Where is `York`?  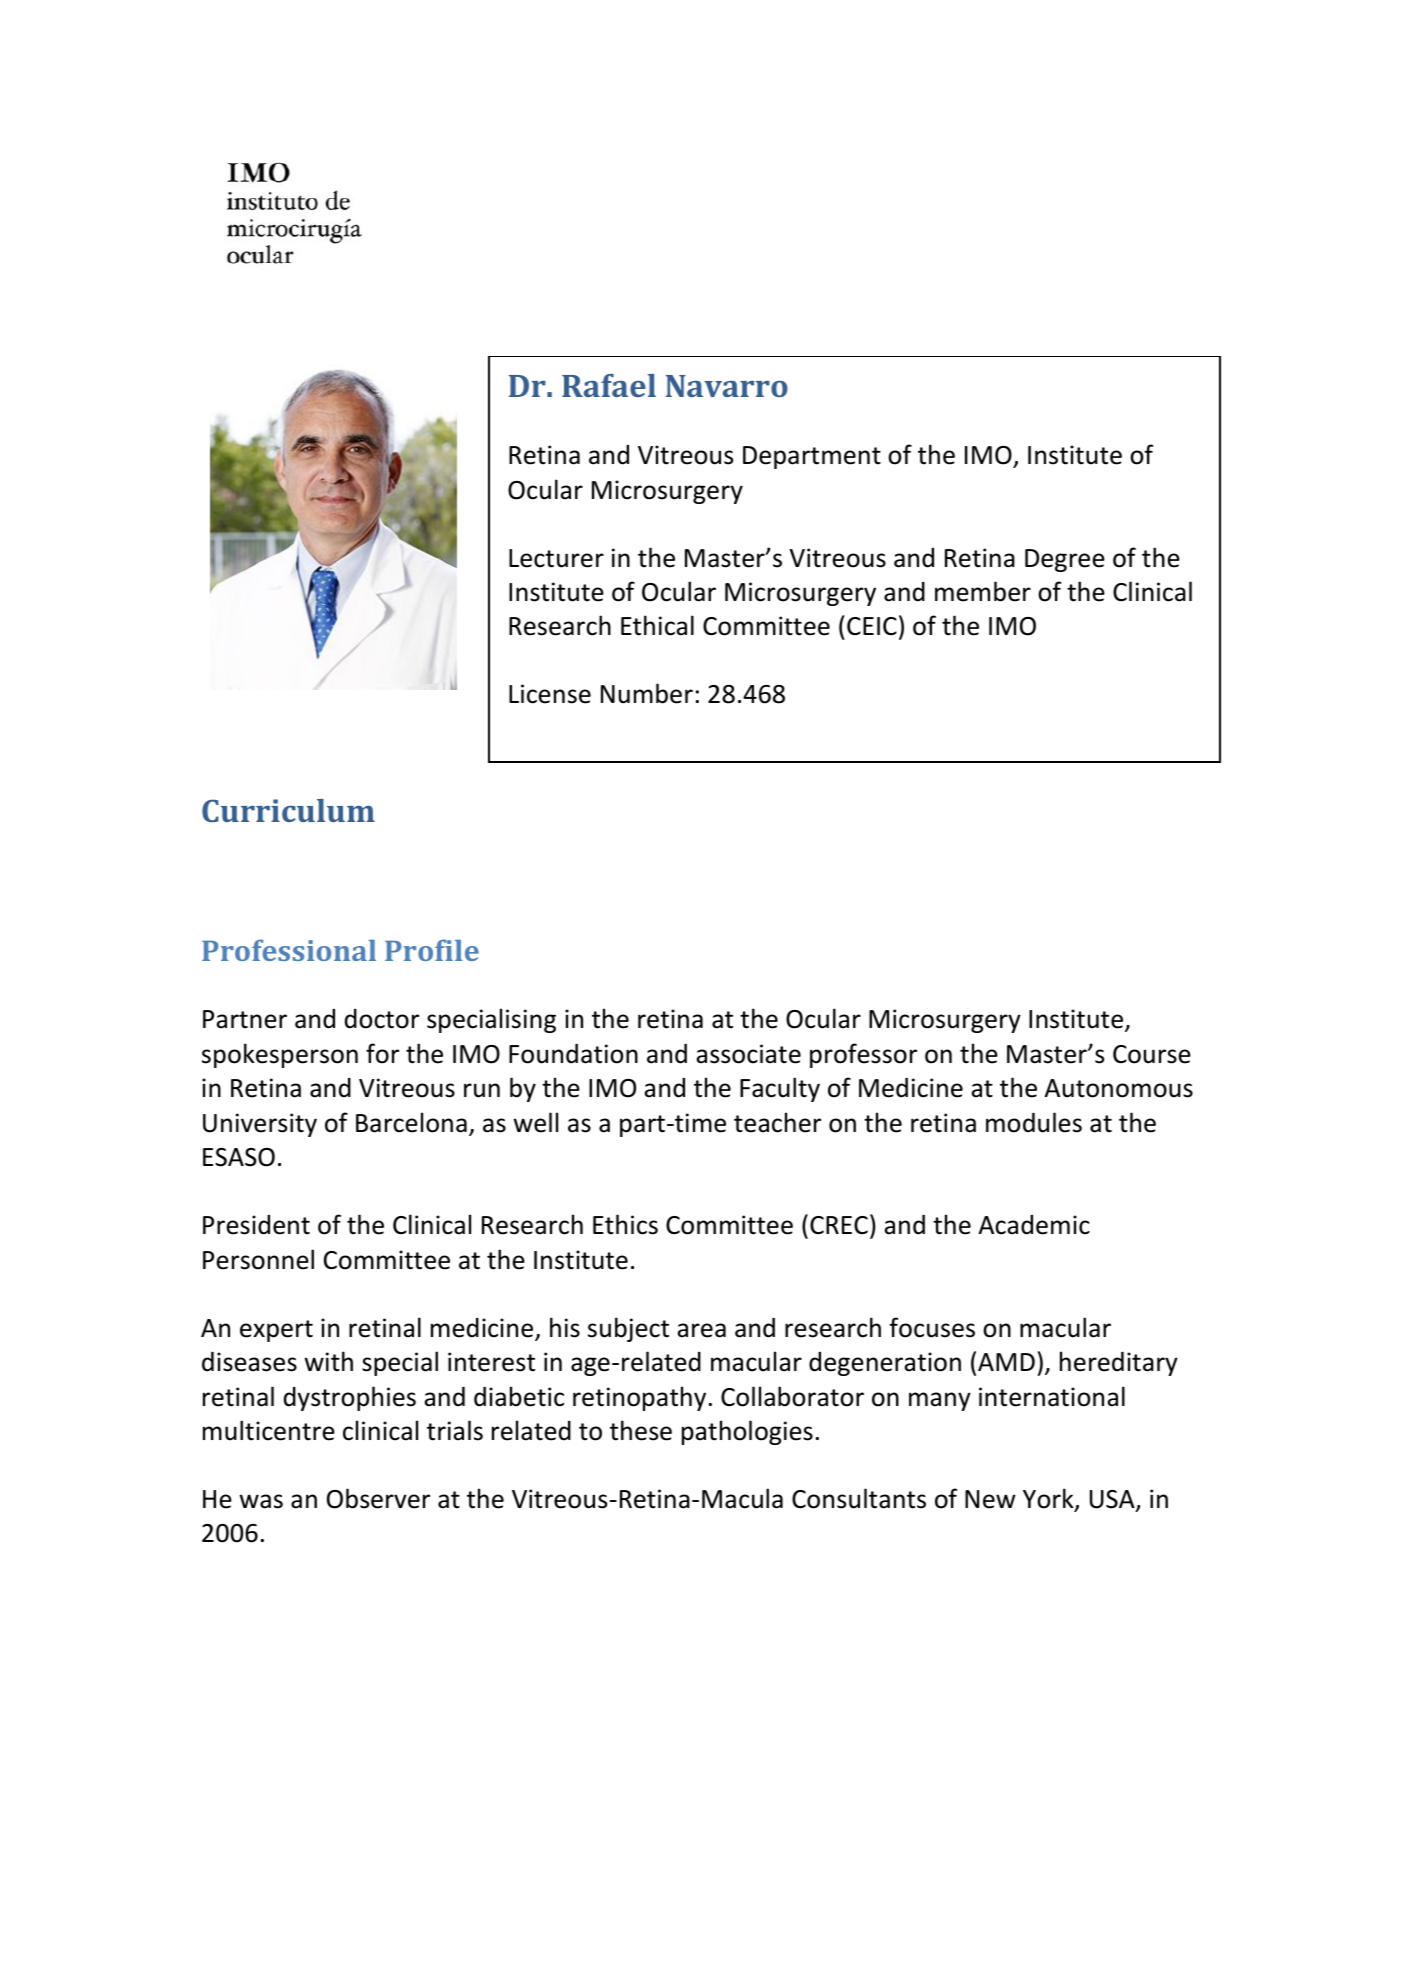
York is located at coordinates (1049, 1499).
